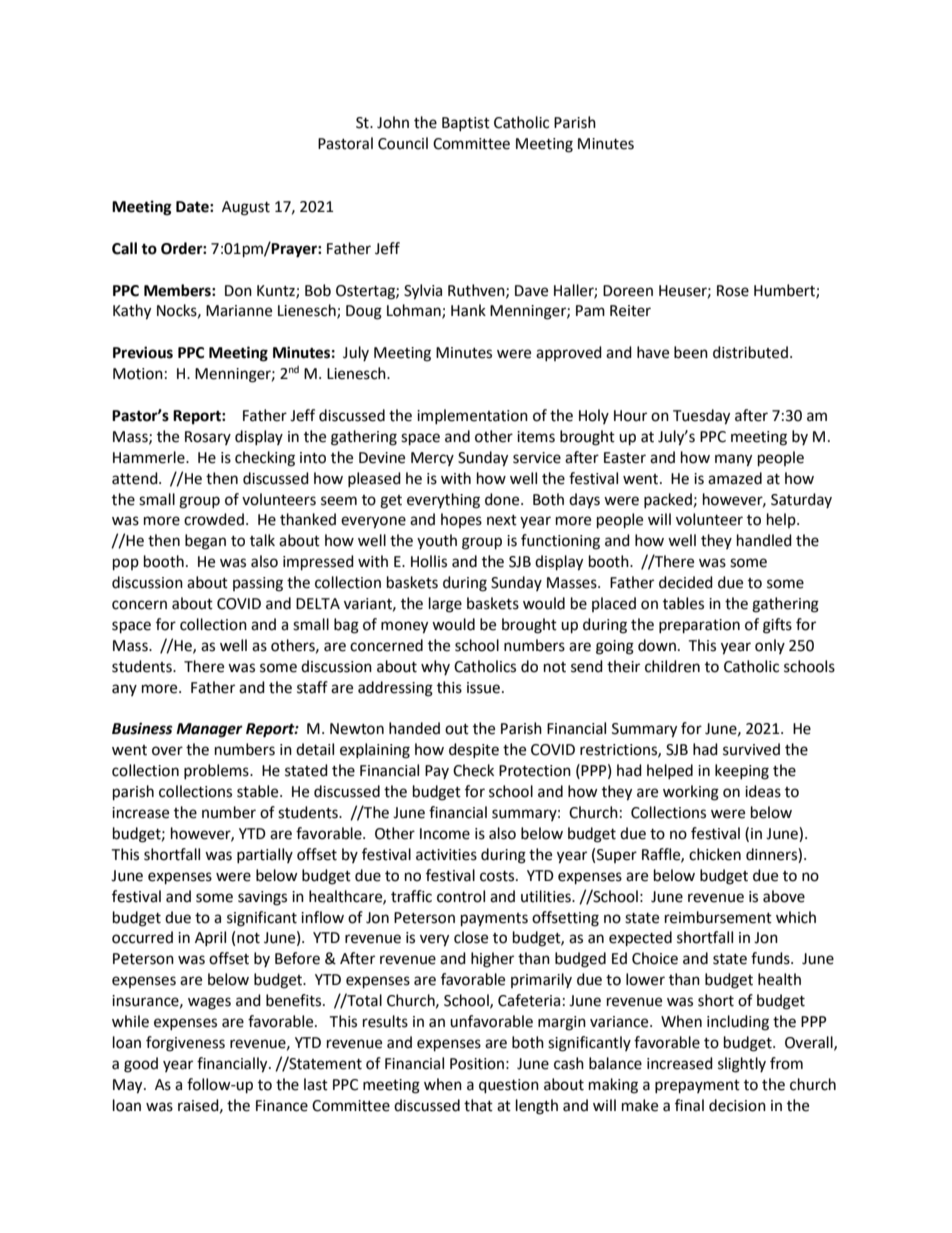 This image has width=952, height=1233. What do you see at coordinates (483, 688) in the image?
I see `issue` at bounding box center [483, 688].
